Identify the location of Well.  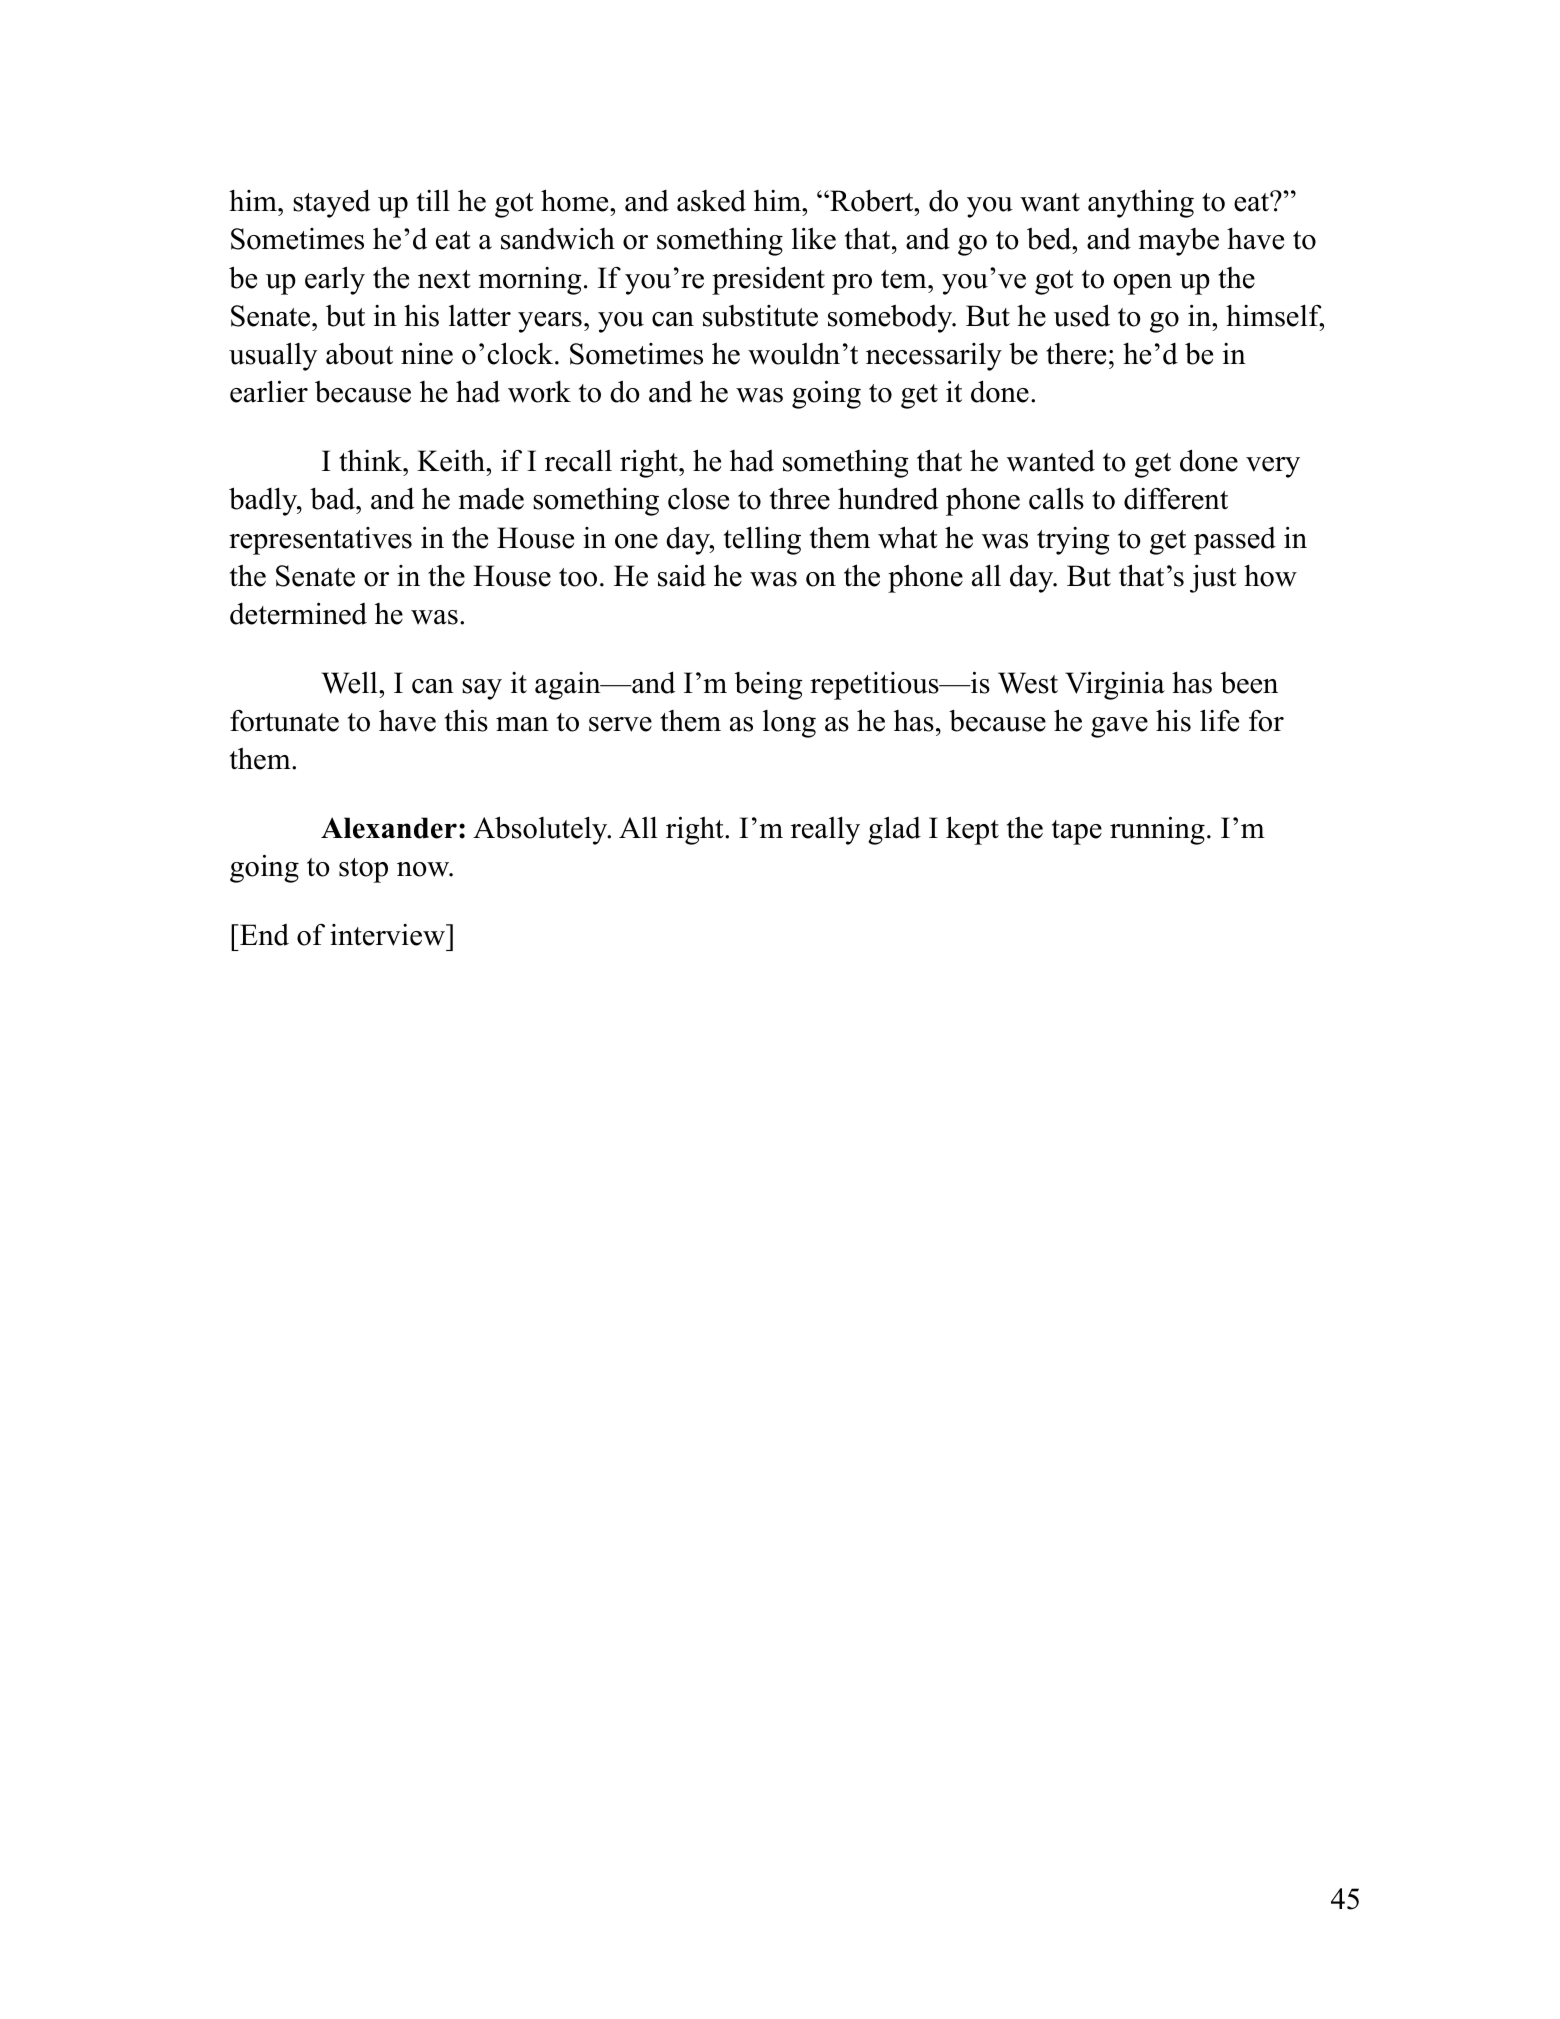
(350, 682).
